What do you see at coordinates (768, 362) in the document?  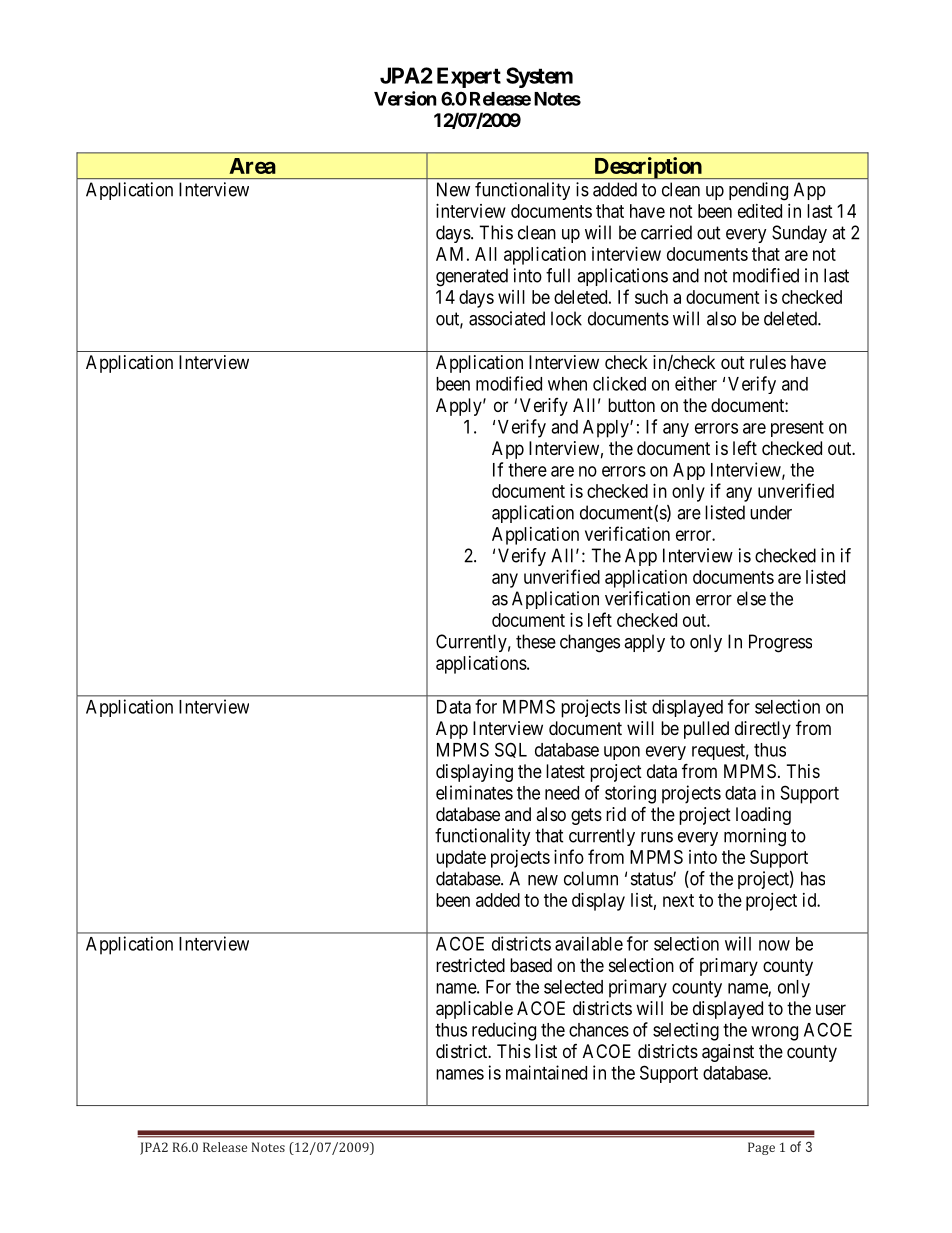 I see `rules` at bounding box center [768, 362].
